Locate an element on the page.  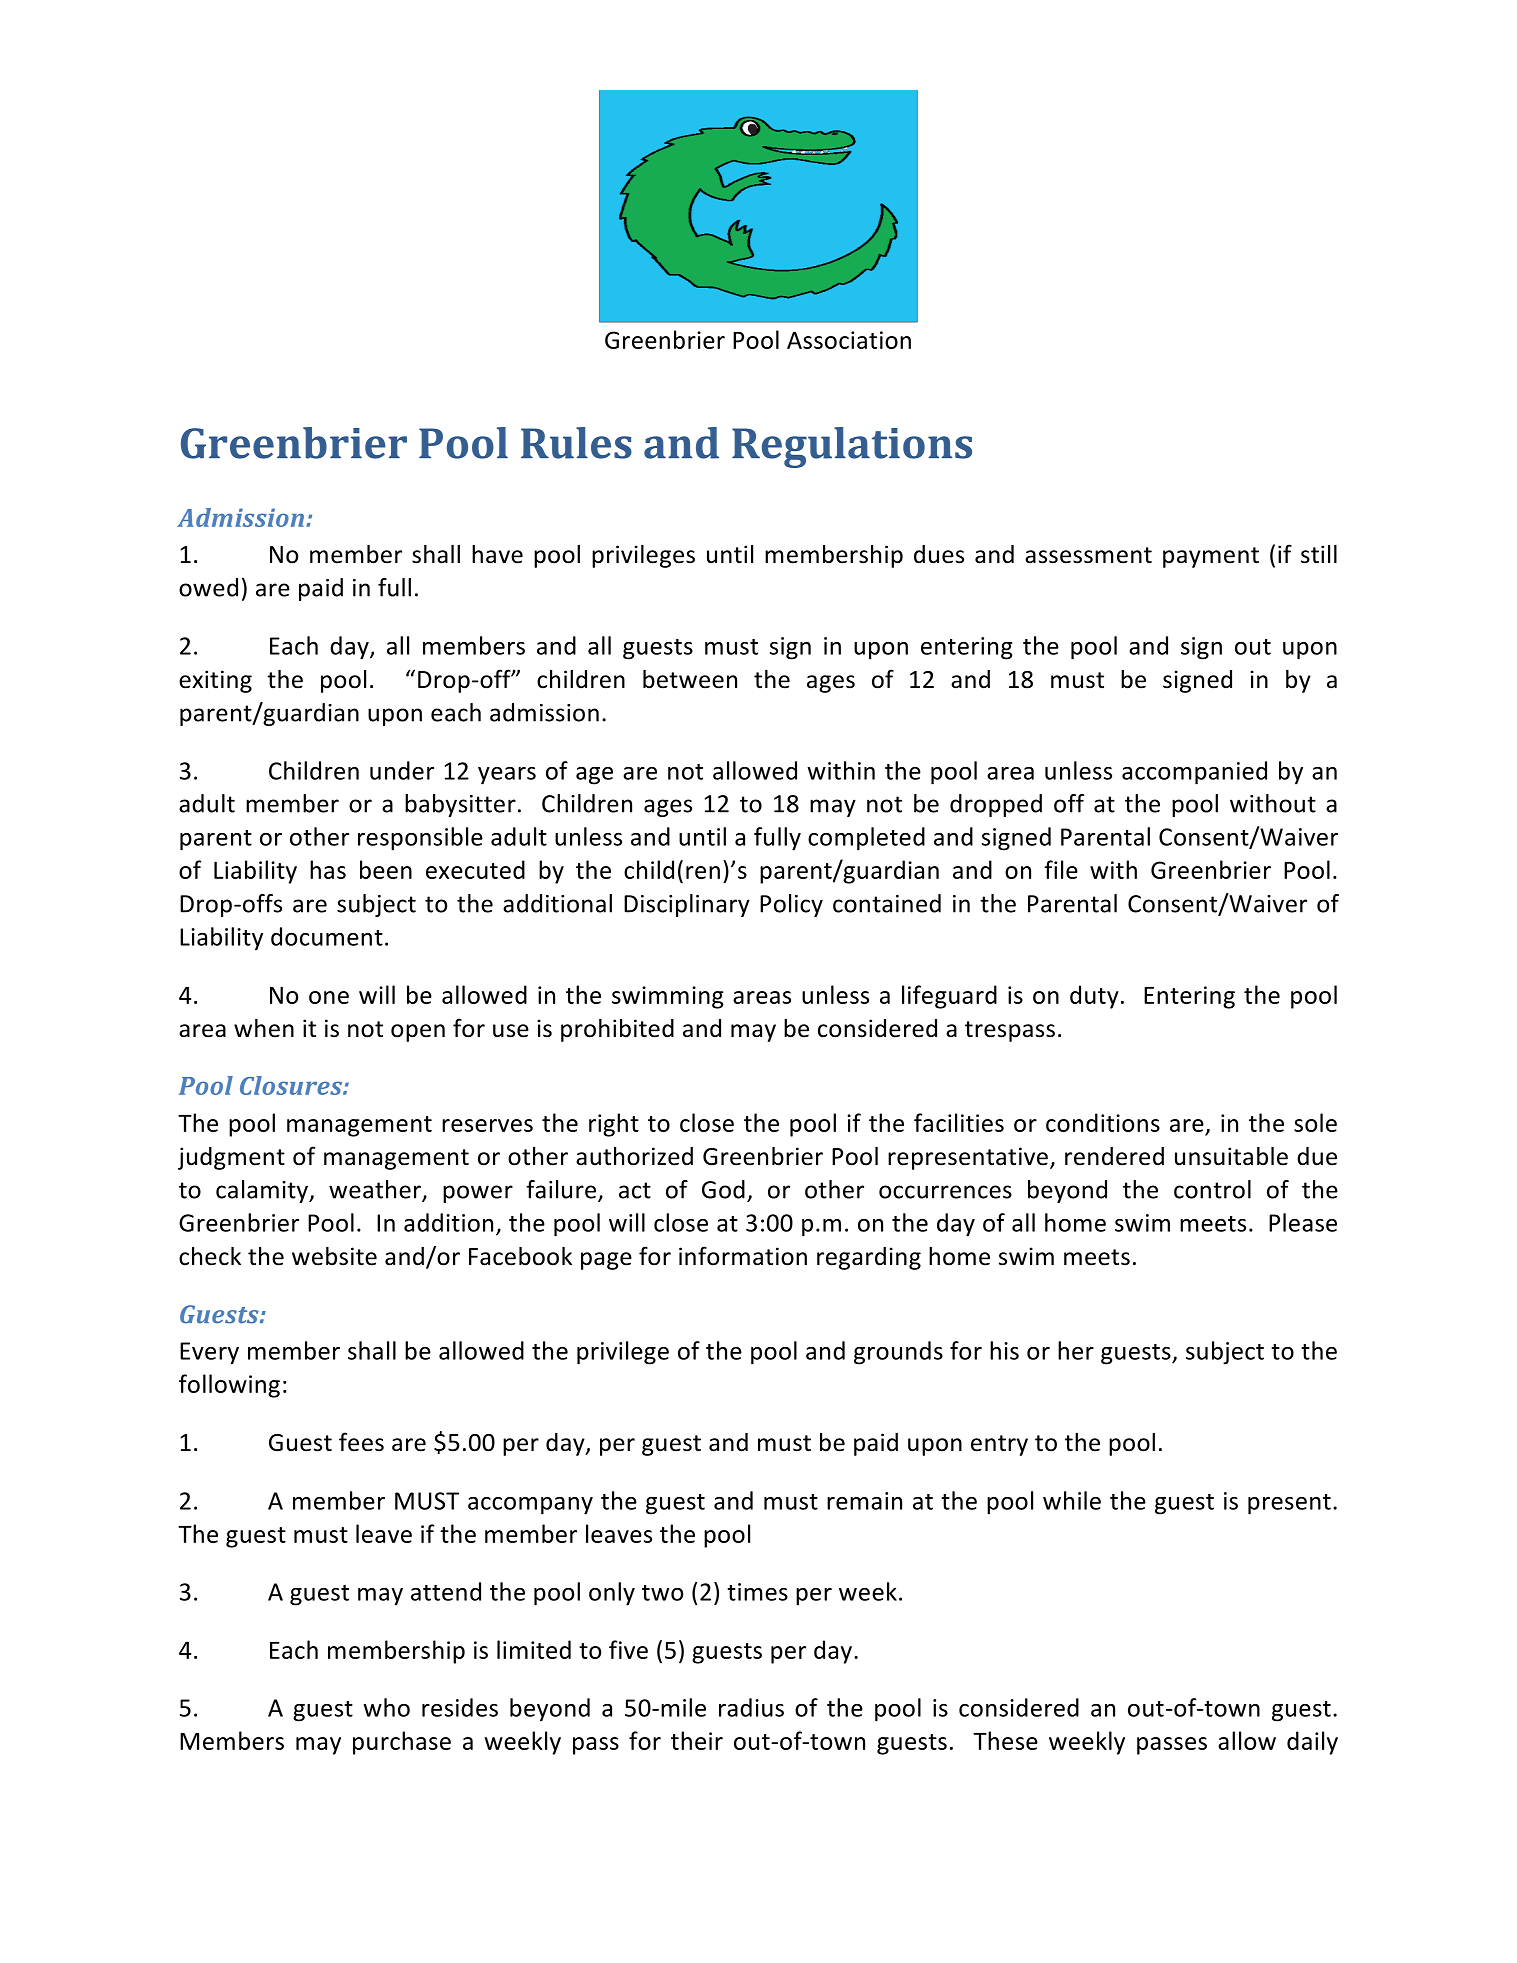
radius is located at coordinates (751, 1707).
